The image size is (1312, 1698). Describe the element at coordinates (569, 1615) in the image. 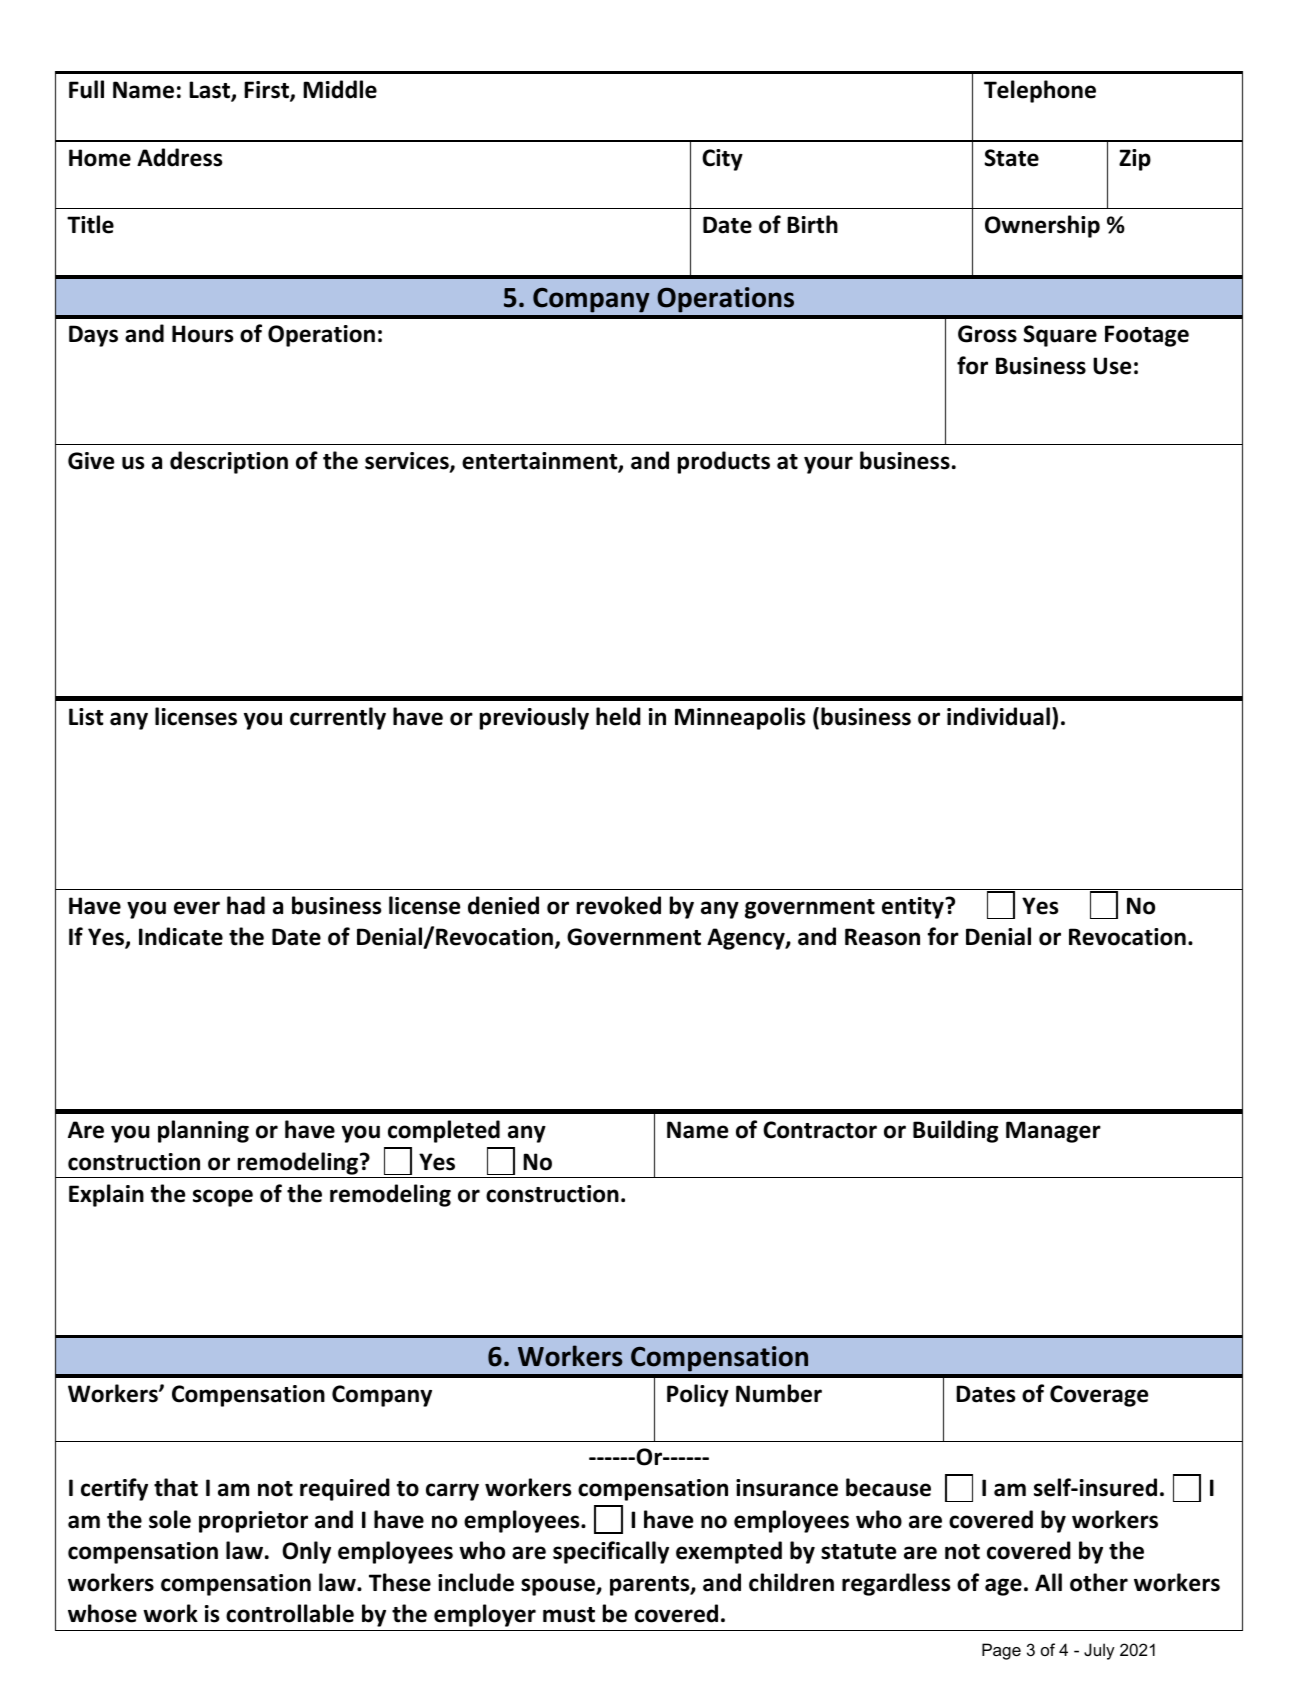

I see `must` at that location.
